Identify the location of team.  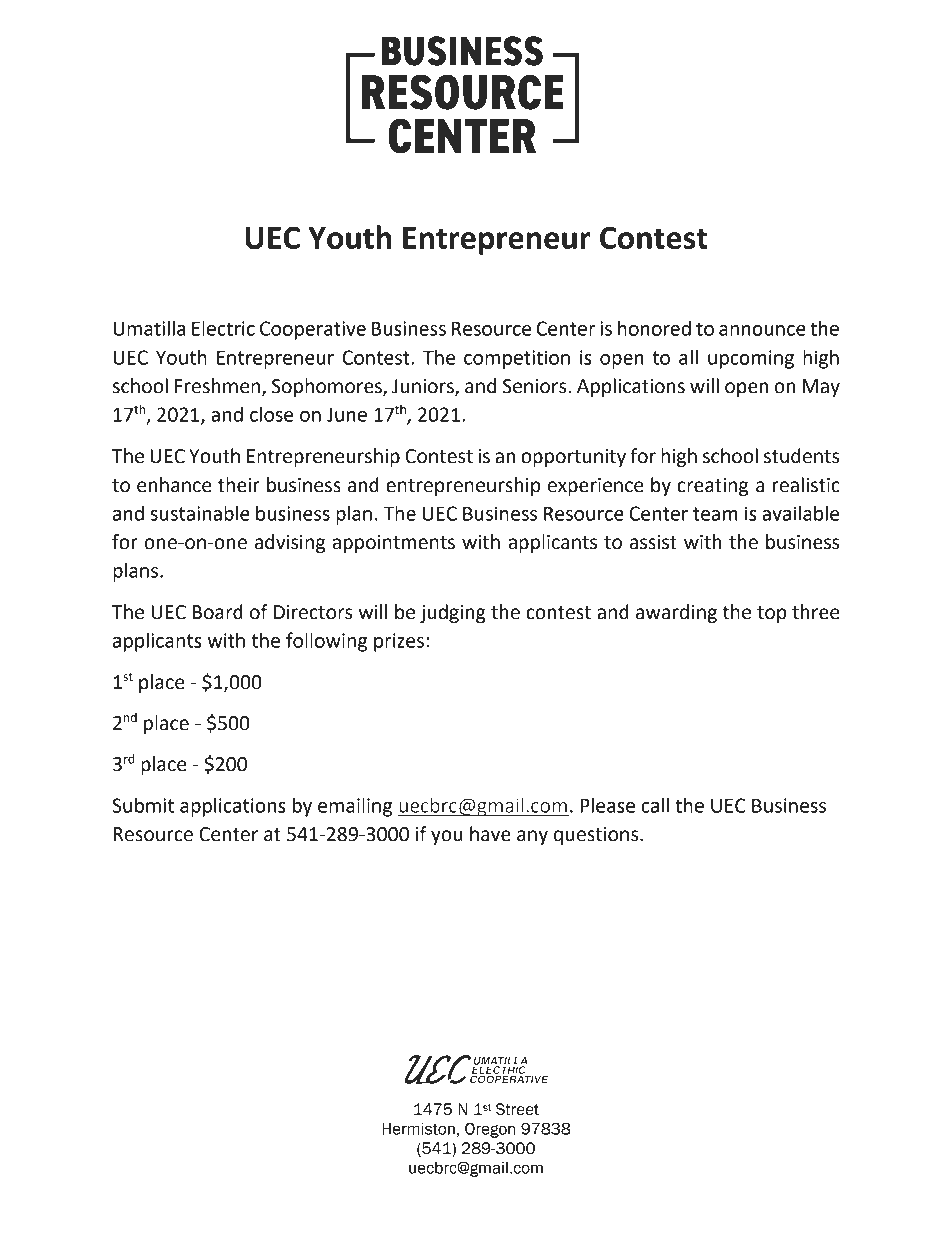
(715, 514).
